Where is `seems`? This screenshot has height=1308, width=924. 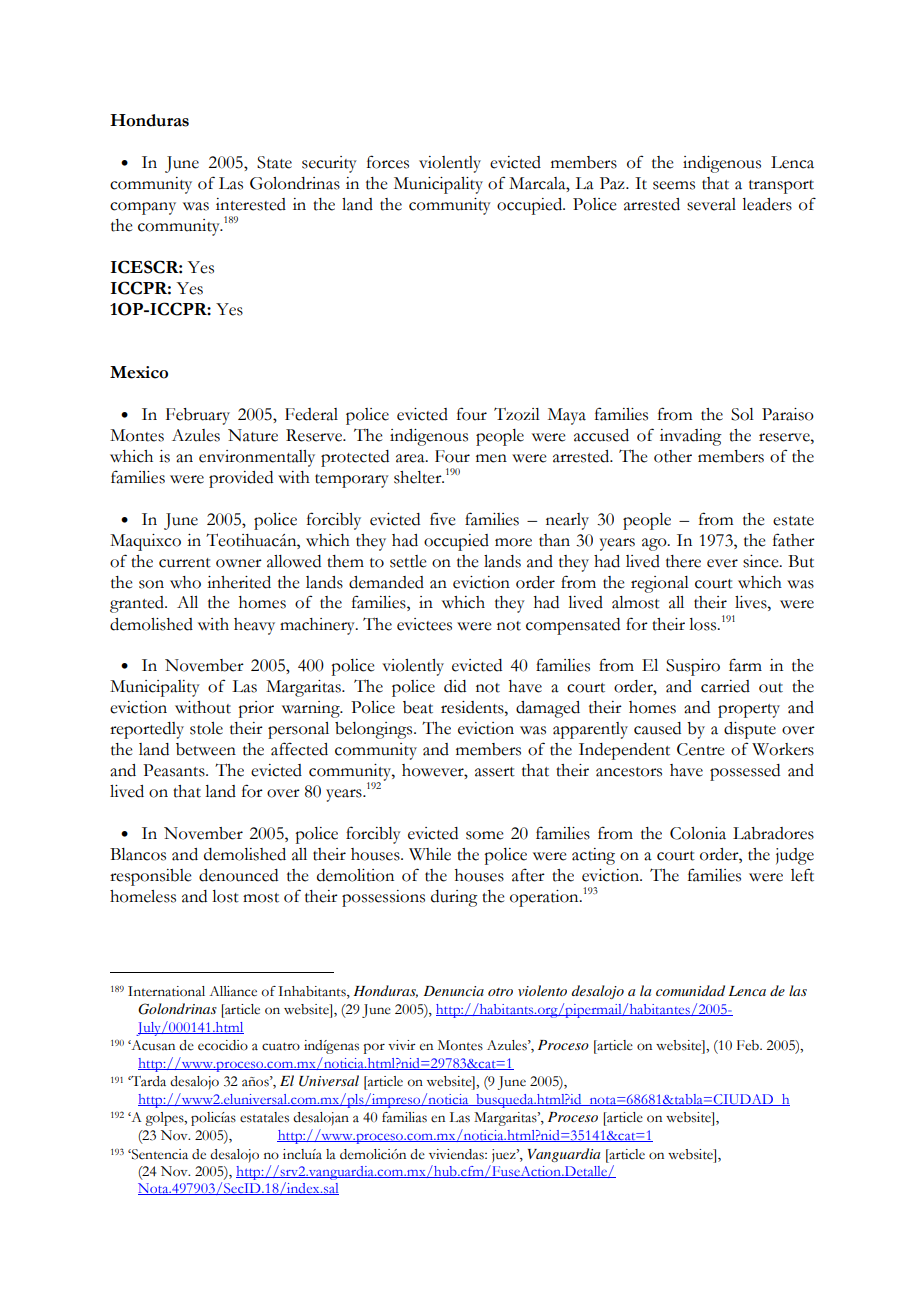 seems is located at coordinates (674, 185).
